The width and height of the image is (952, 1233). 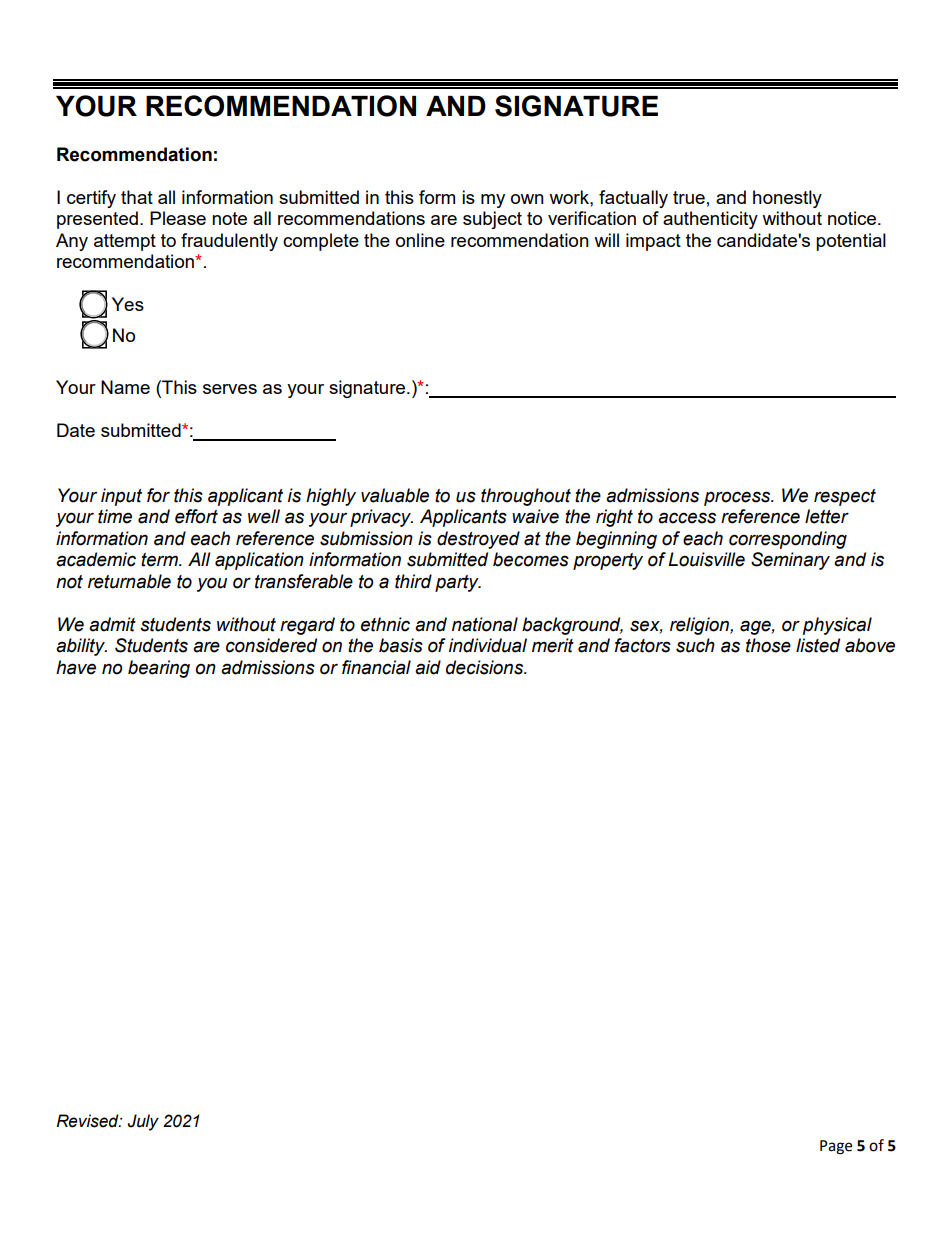 What do you see at coordinates (768, 645) in the image?
I see `those` at bounding box center [768, 645].
